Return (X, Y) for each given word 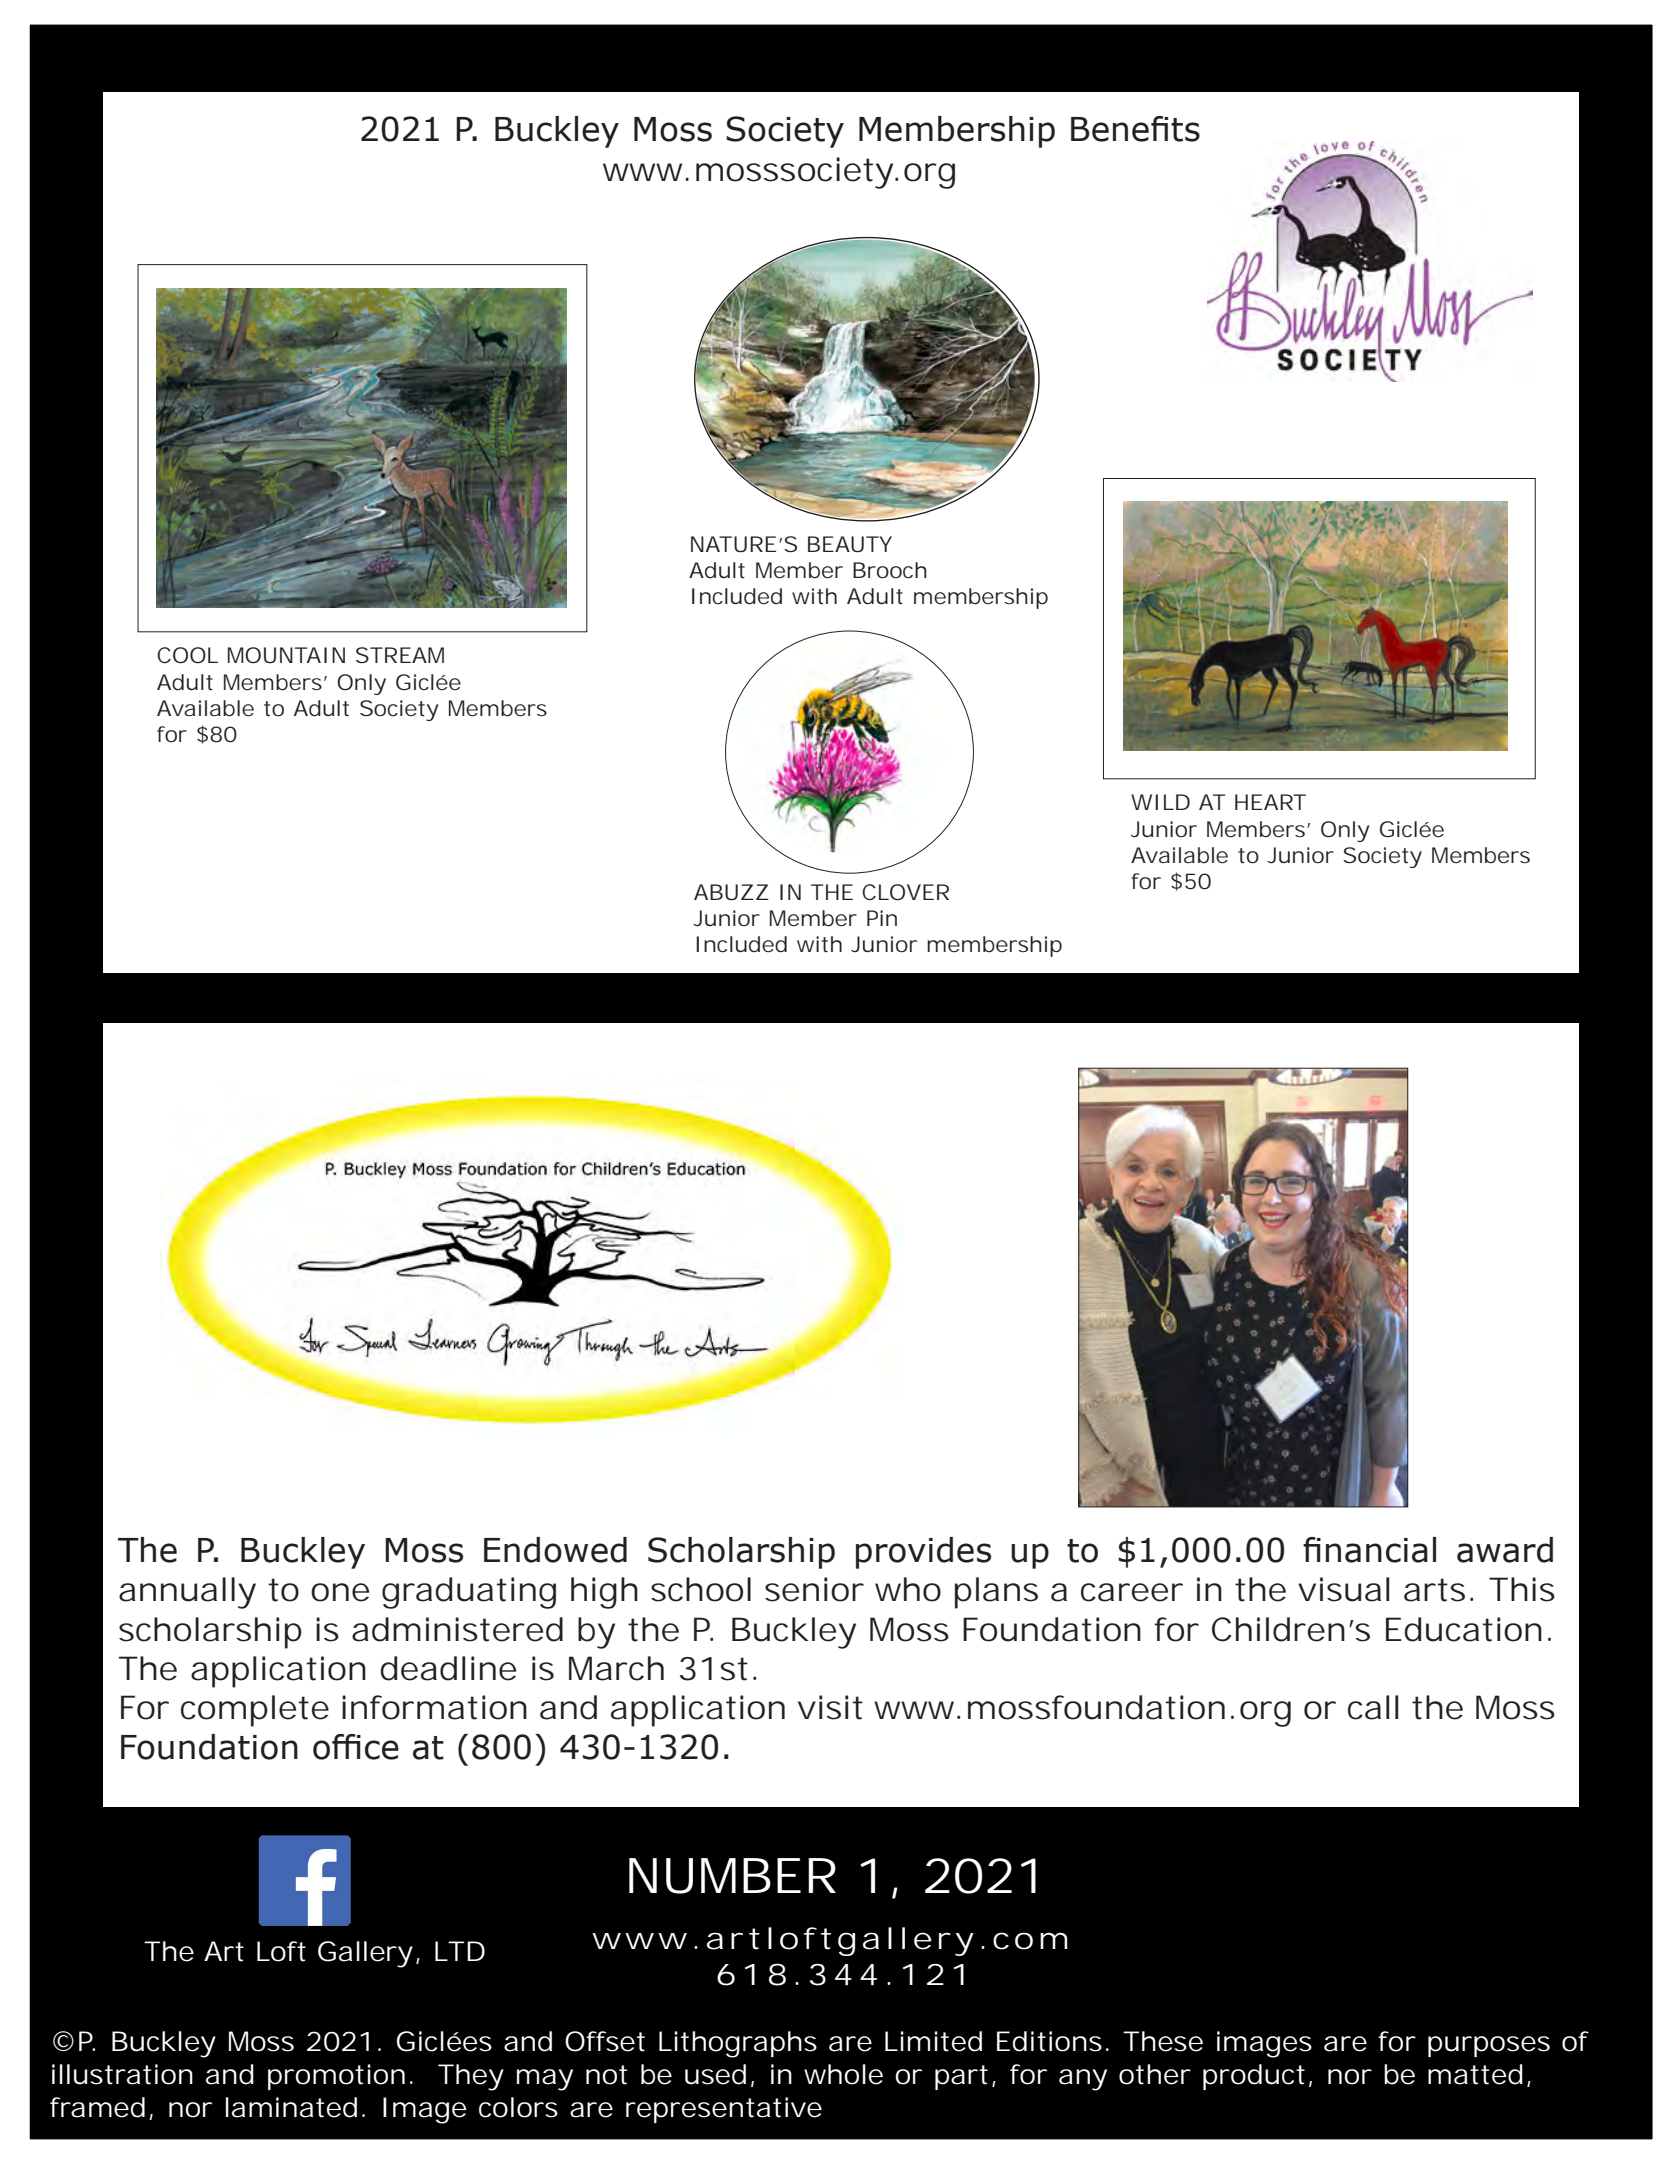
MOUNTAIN (286, 655)
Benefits (1135, 129)
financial (1369, 1550)
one (340, 1592)
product (1254, 2077)
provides (923, 1553)
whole (843, 2074)
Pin (882, 918)
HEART (1270, 802)
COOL (187, 655)
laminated (291, 2107)
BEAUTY (850, 544)
